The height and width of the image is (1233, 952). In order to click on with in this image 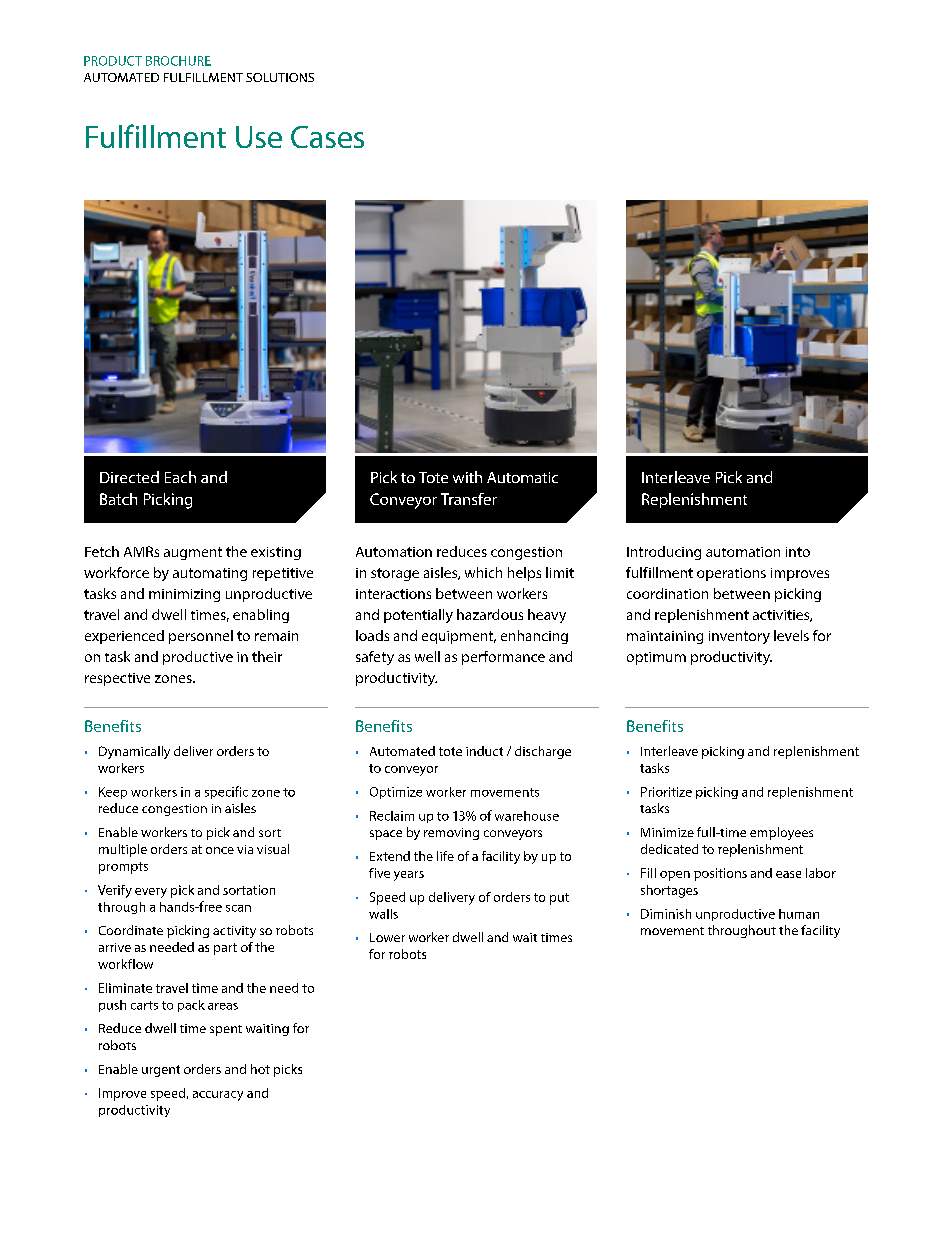, I will do `click(467, 477)`.
